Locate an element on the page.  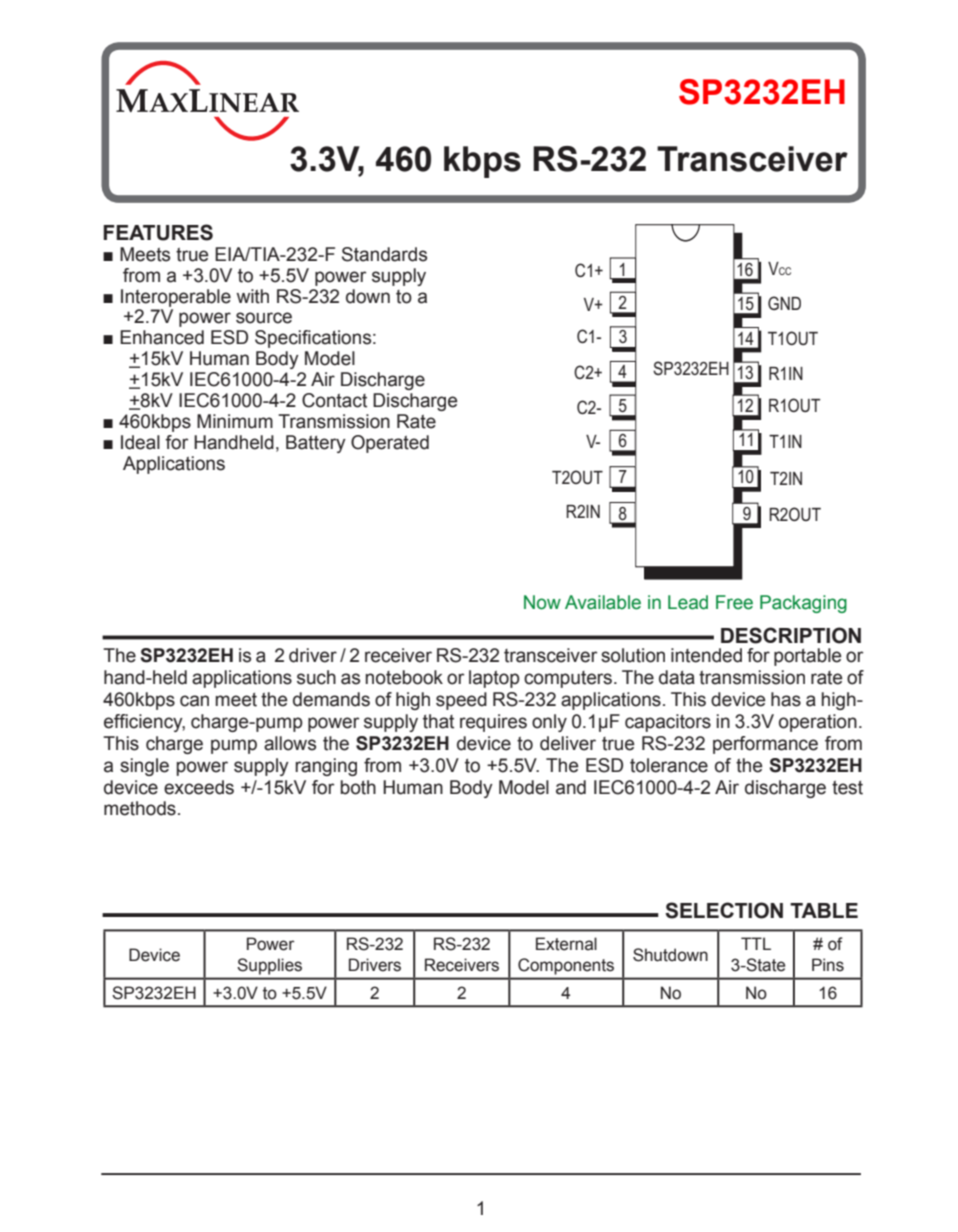
Supplies is located at coordinates (270, 966).
